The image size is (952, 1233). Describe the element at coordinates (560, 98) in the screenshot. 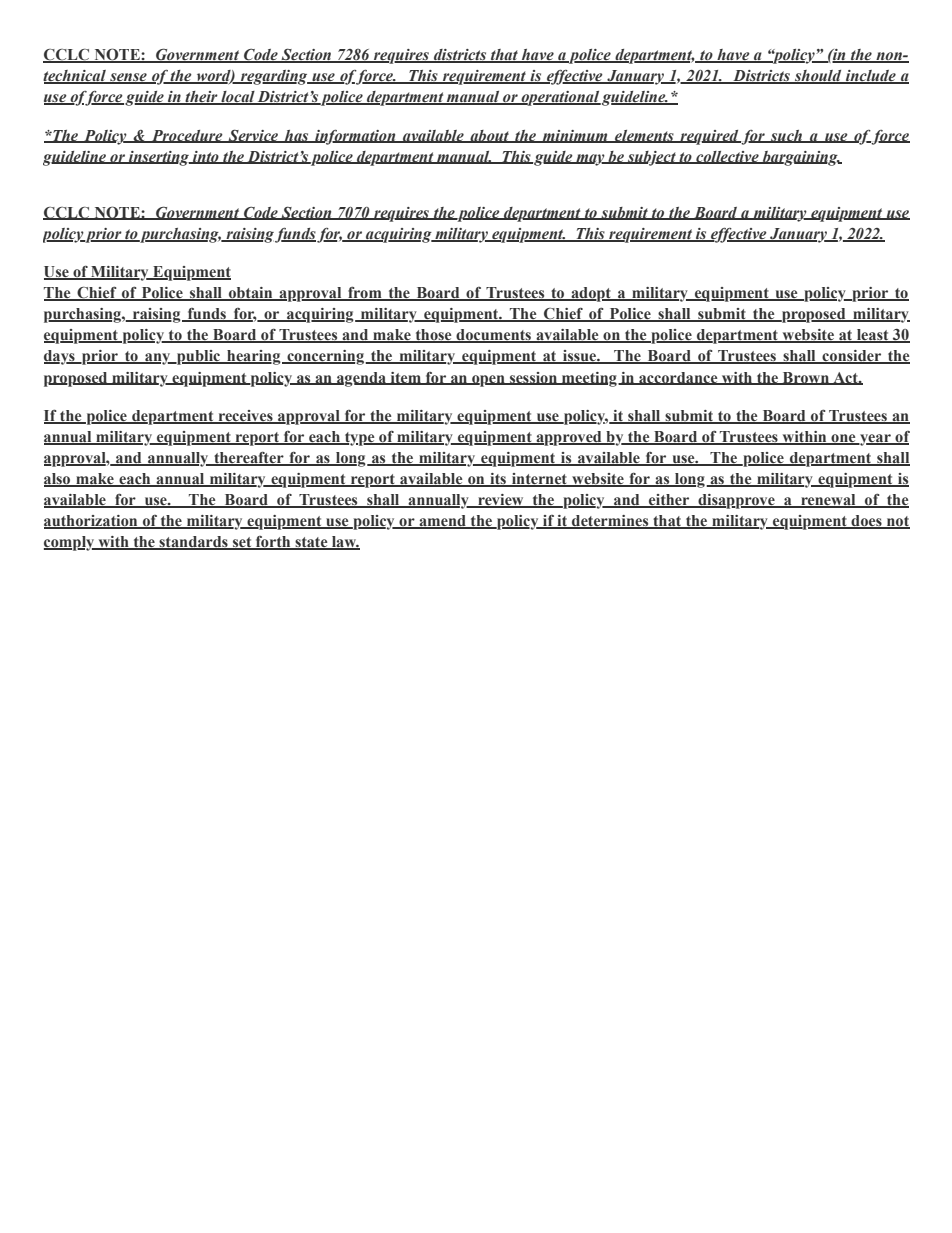

I see `operational` at that location.
